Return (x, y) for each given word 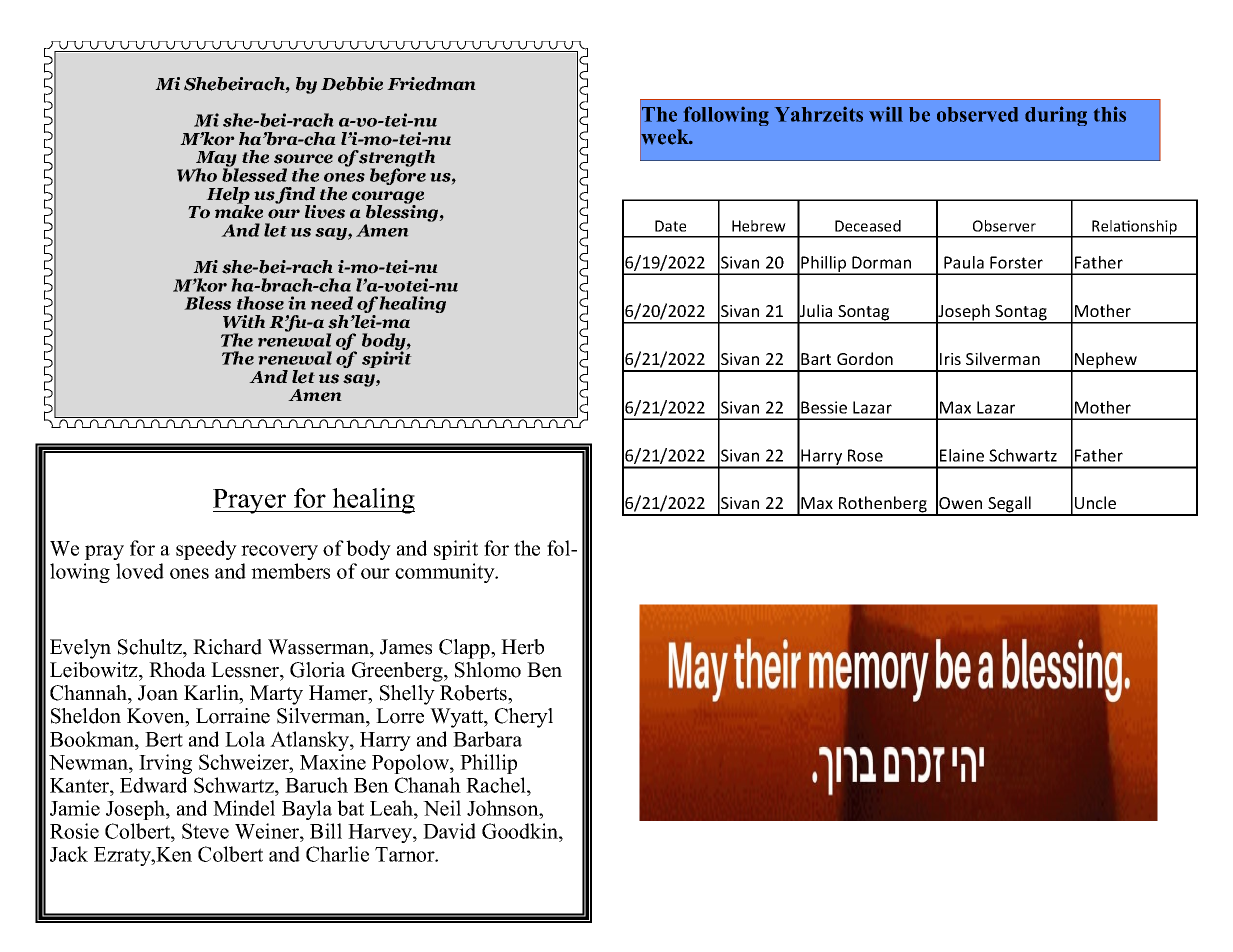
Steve (205, 831)
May (216, 160)
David (449, 831)
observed (977, 114)
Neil (442, 808)
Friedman (431, 84)
